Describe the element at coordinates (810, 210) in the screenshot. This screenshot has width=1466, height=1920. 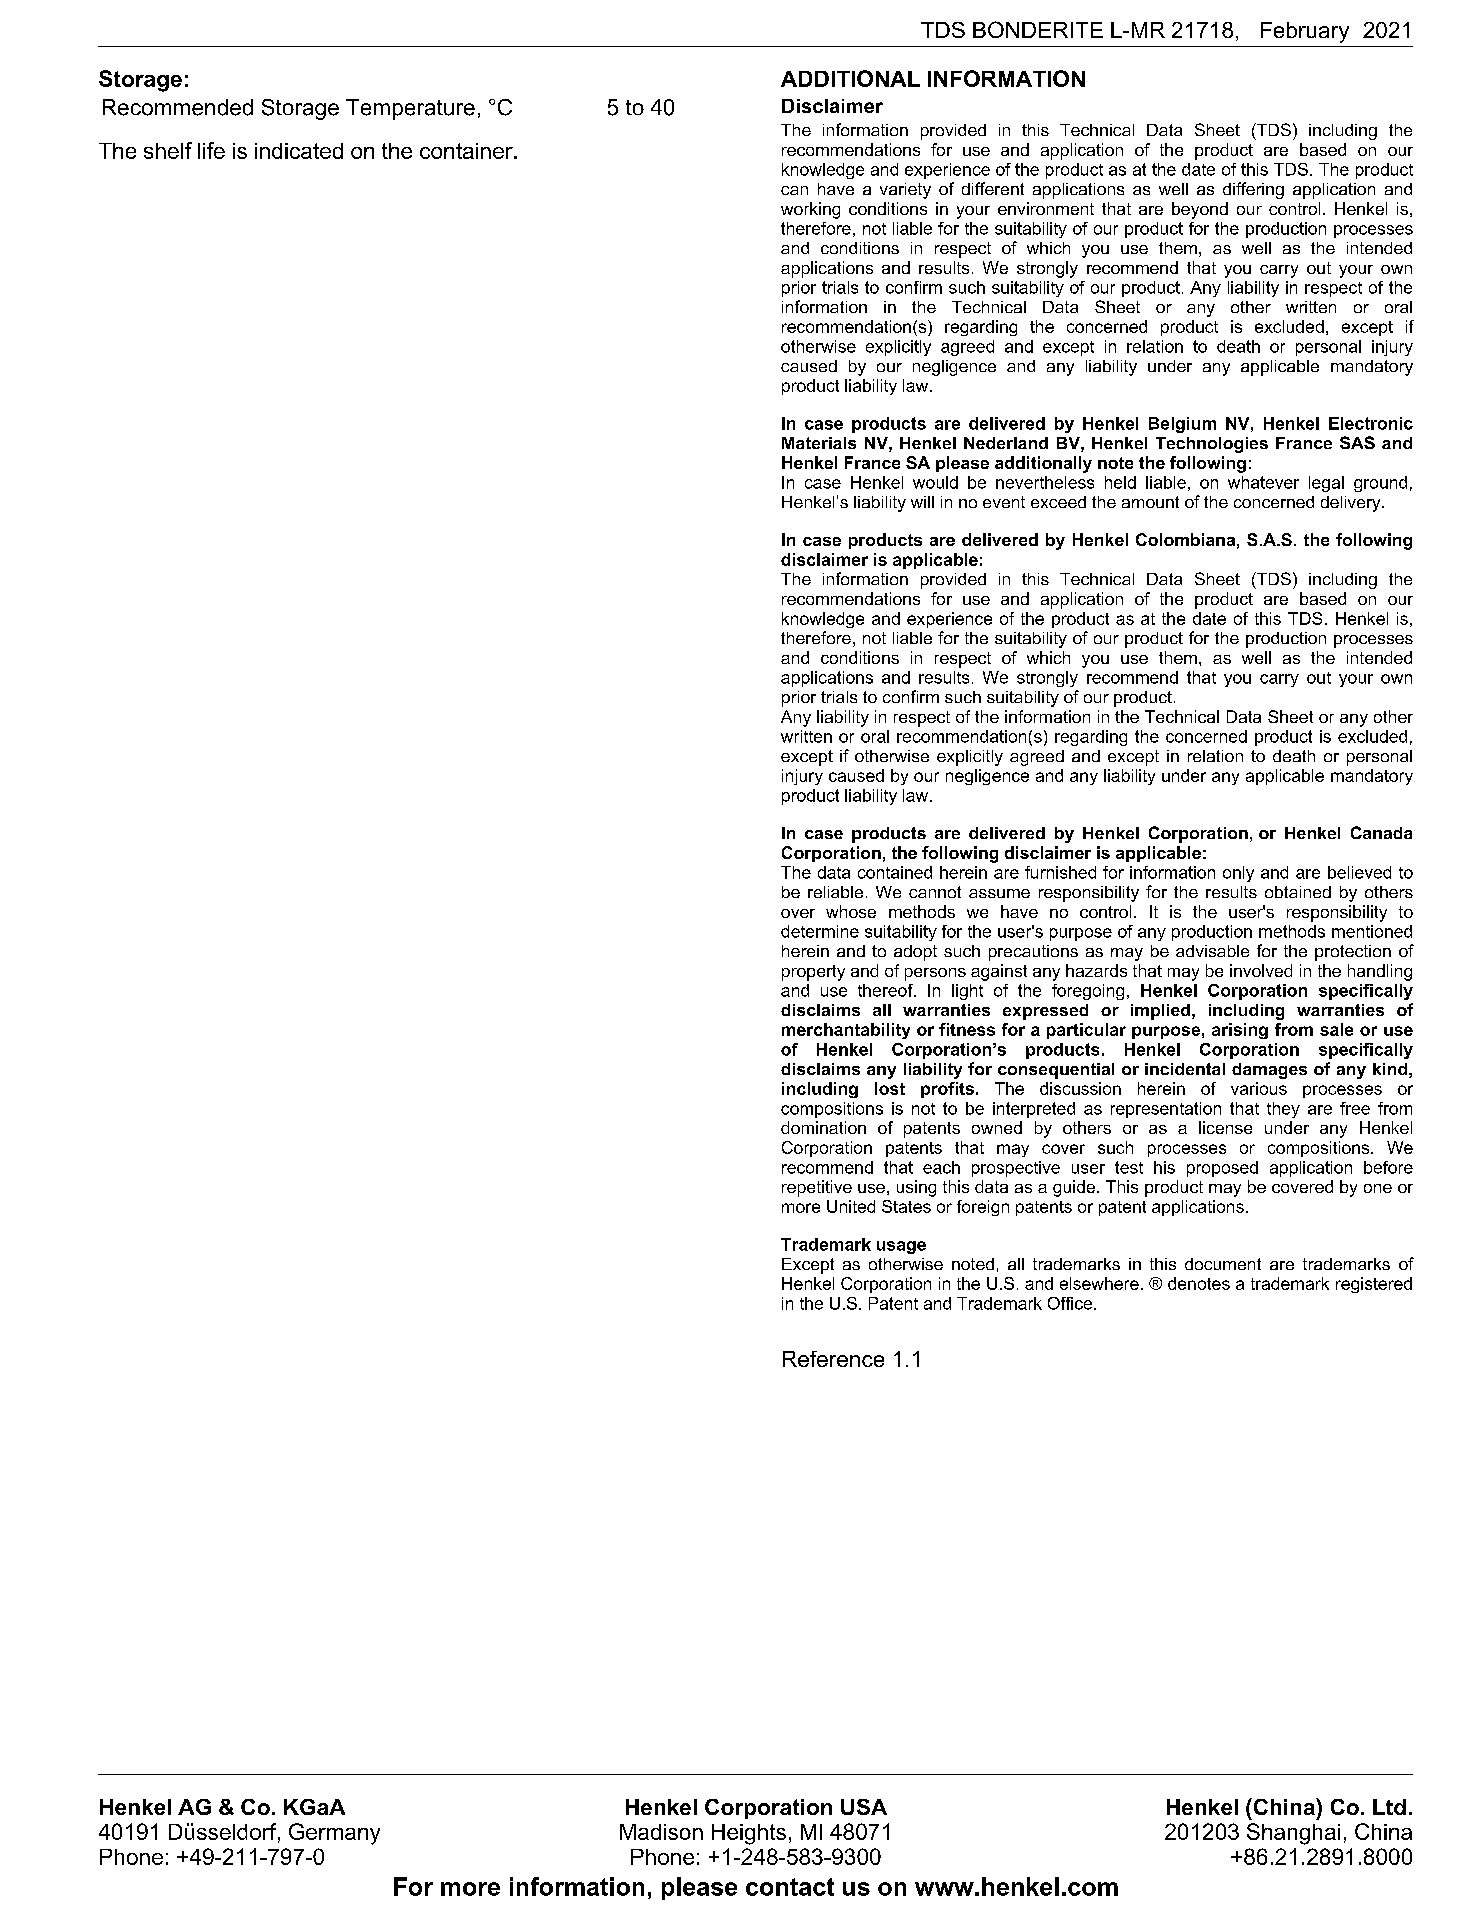
I see `working` at that location.
